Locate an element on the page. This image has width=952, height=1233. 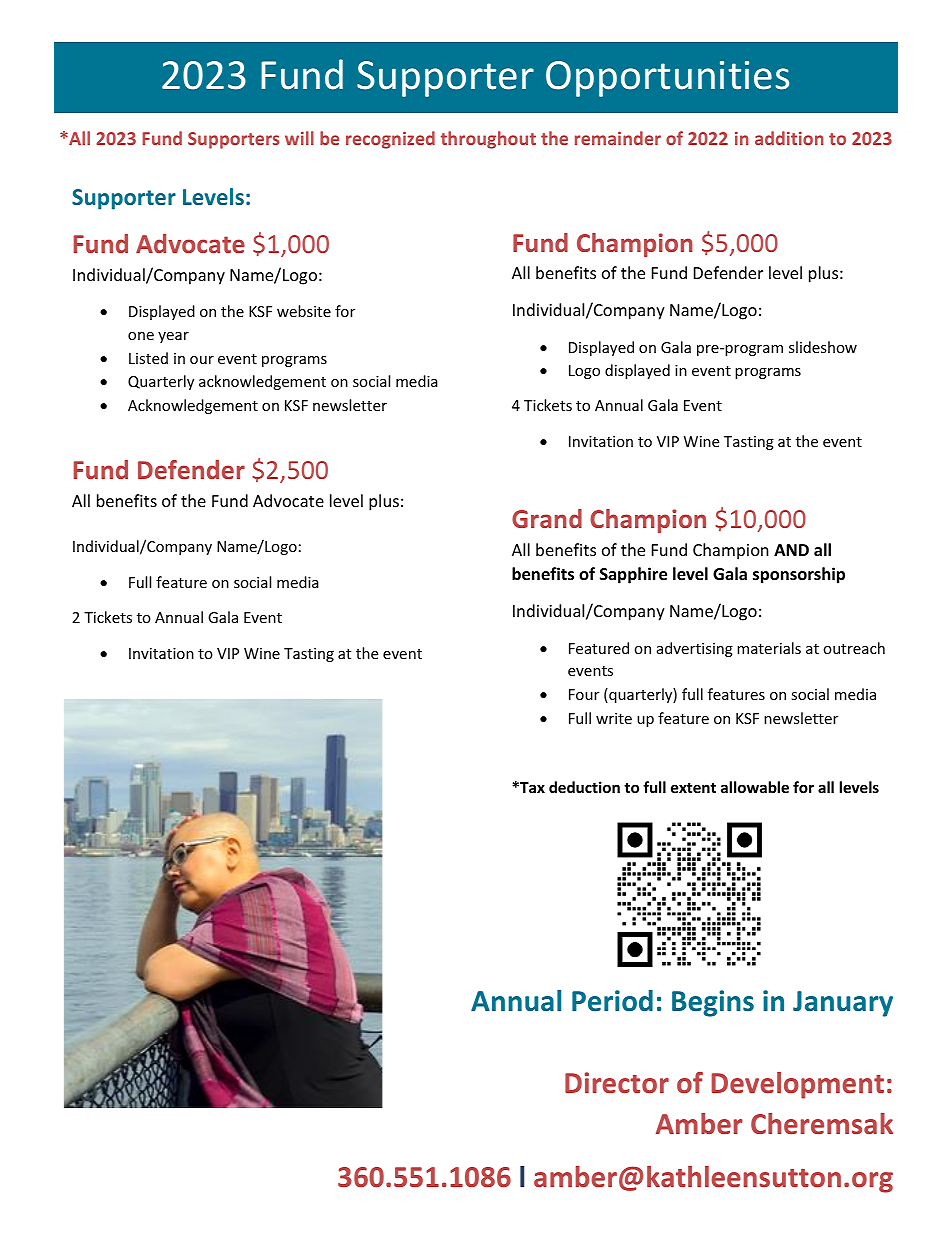
Director is located at coordinates (617, 1082).
